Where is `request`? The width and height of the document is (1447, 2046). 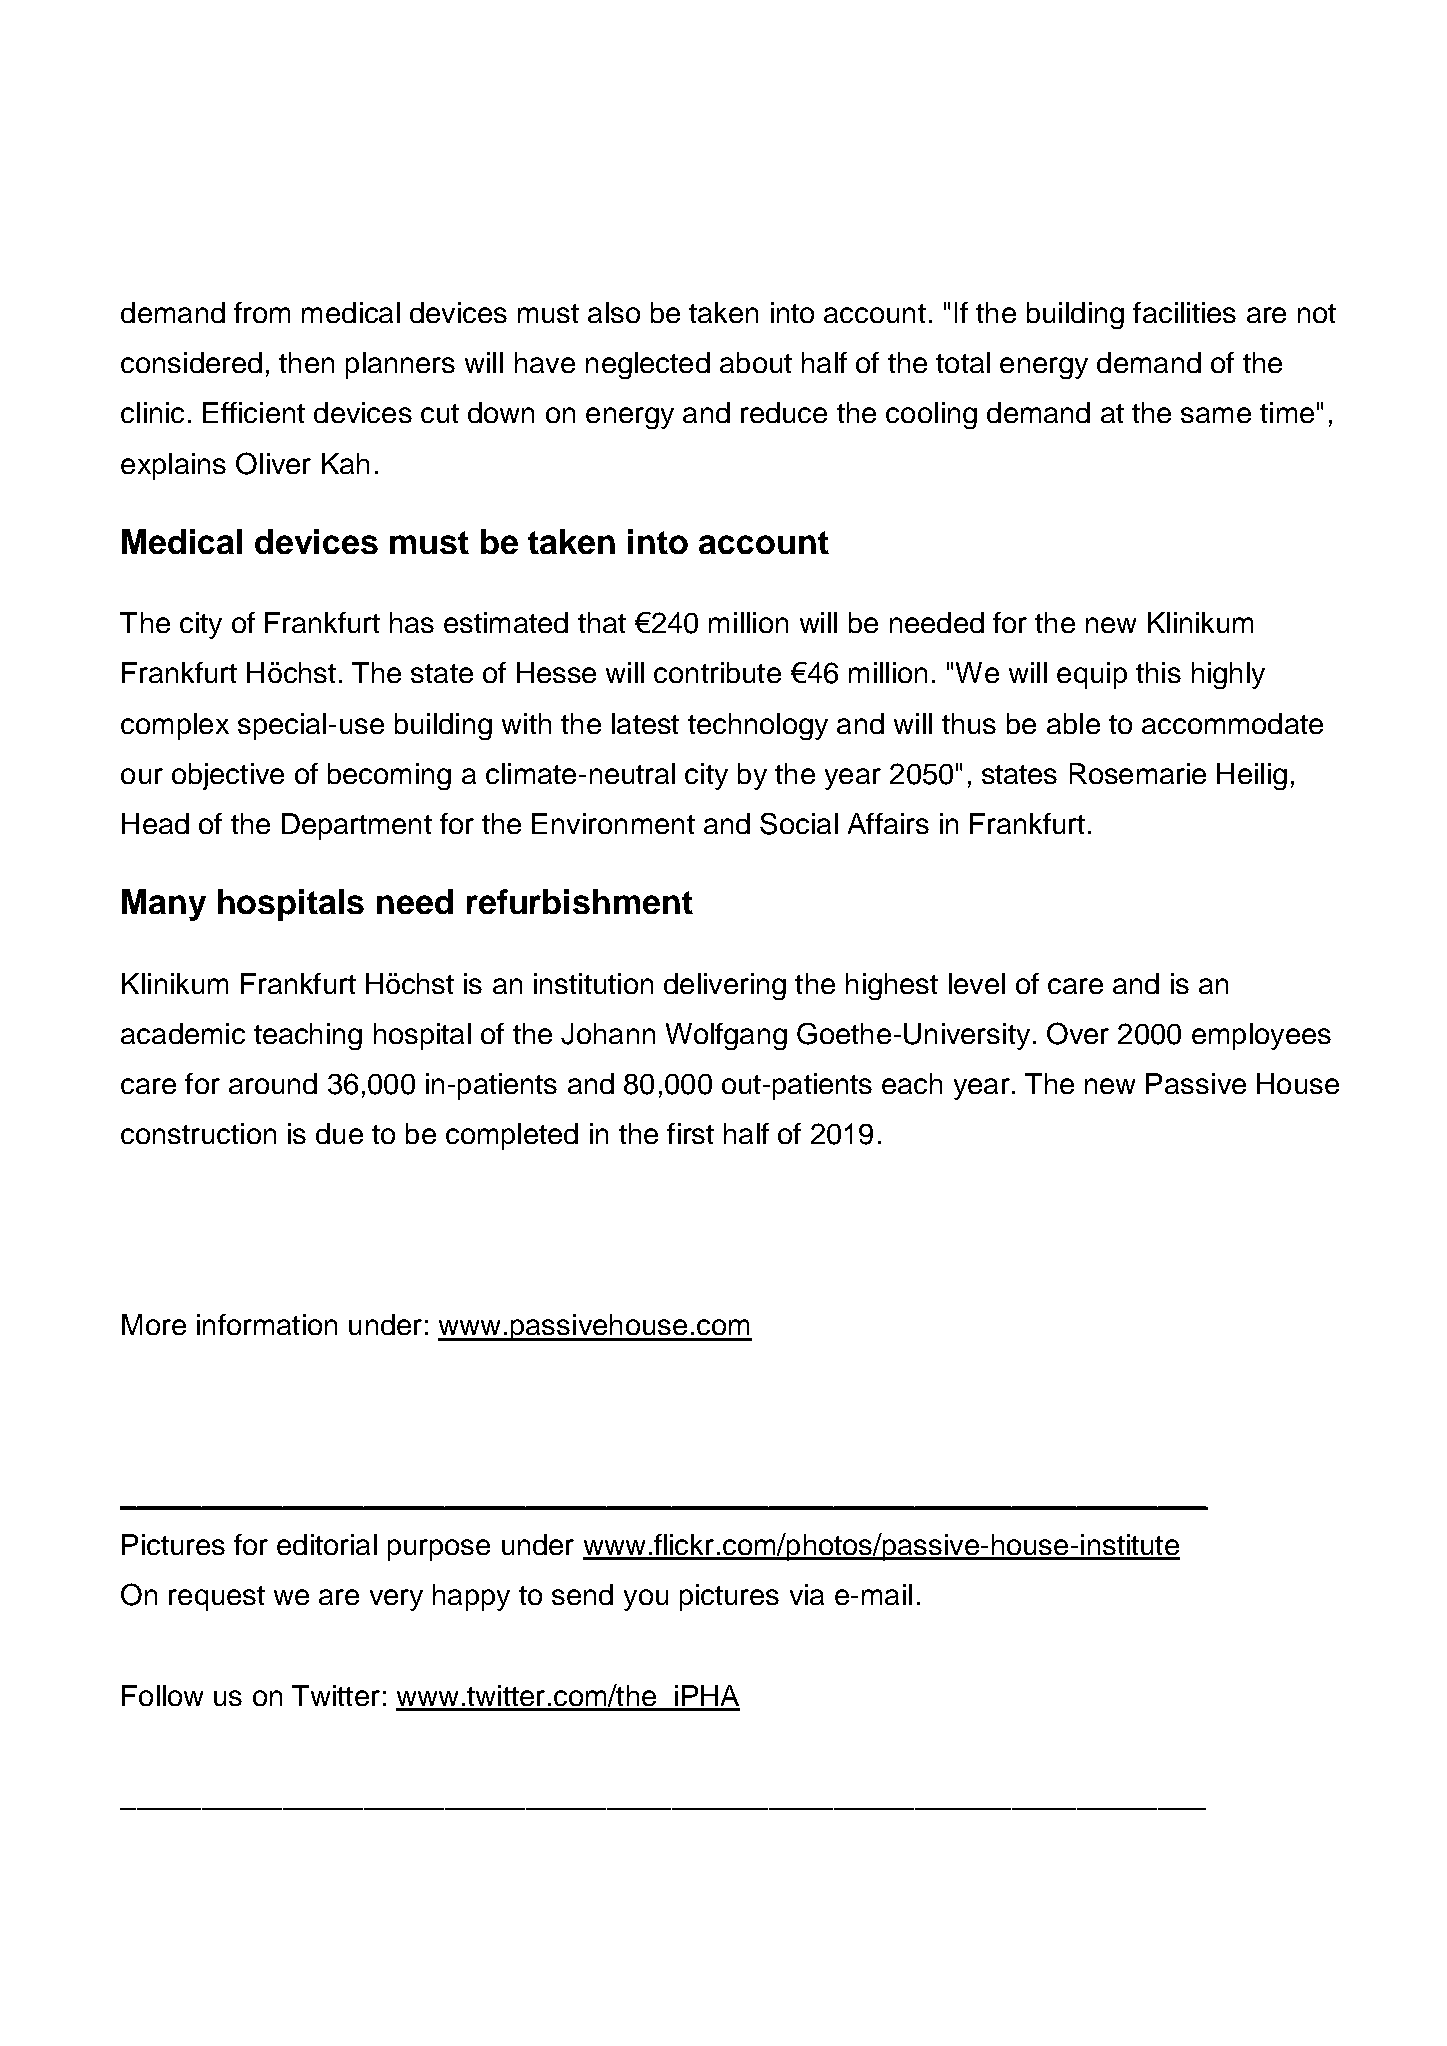 request is located at coordinates (217, 1598).
